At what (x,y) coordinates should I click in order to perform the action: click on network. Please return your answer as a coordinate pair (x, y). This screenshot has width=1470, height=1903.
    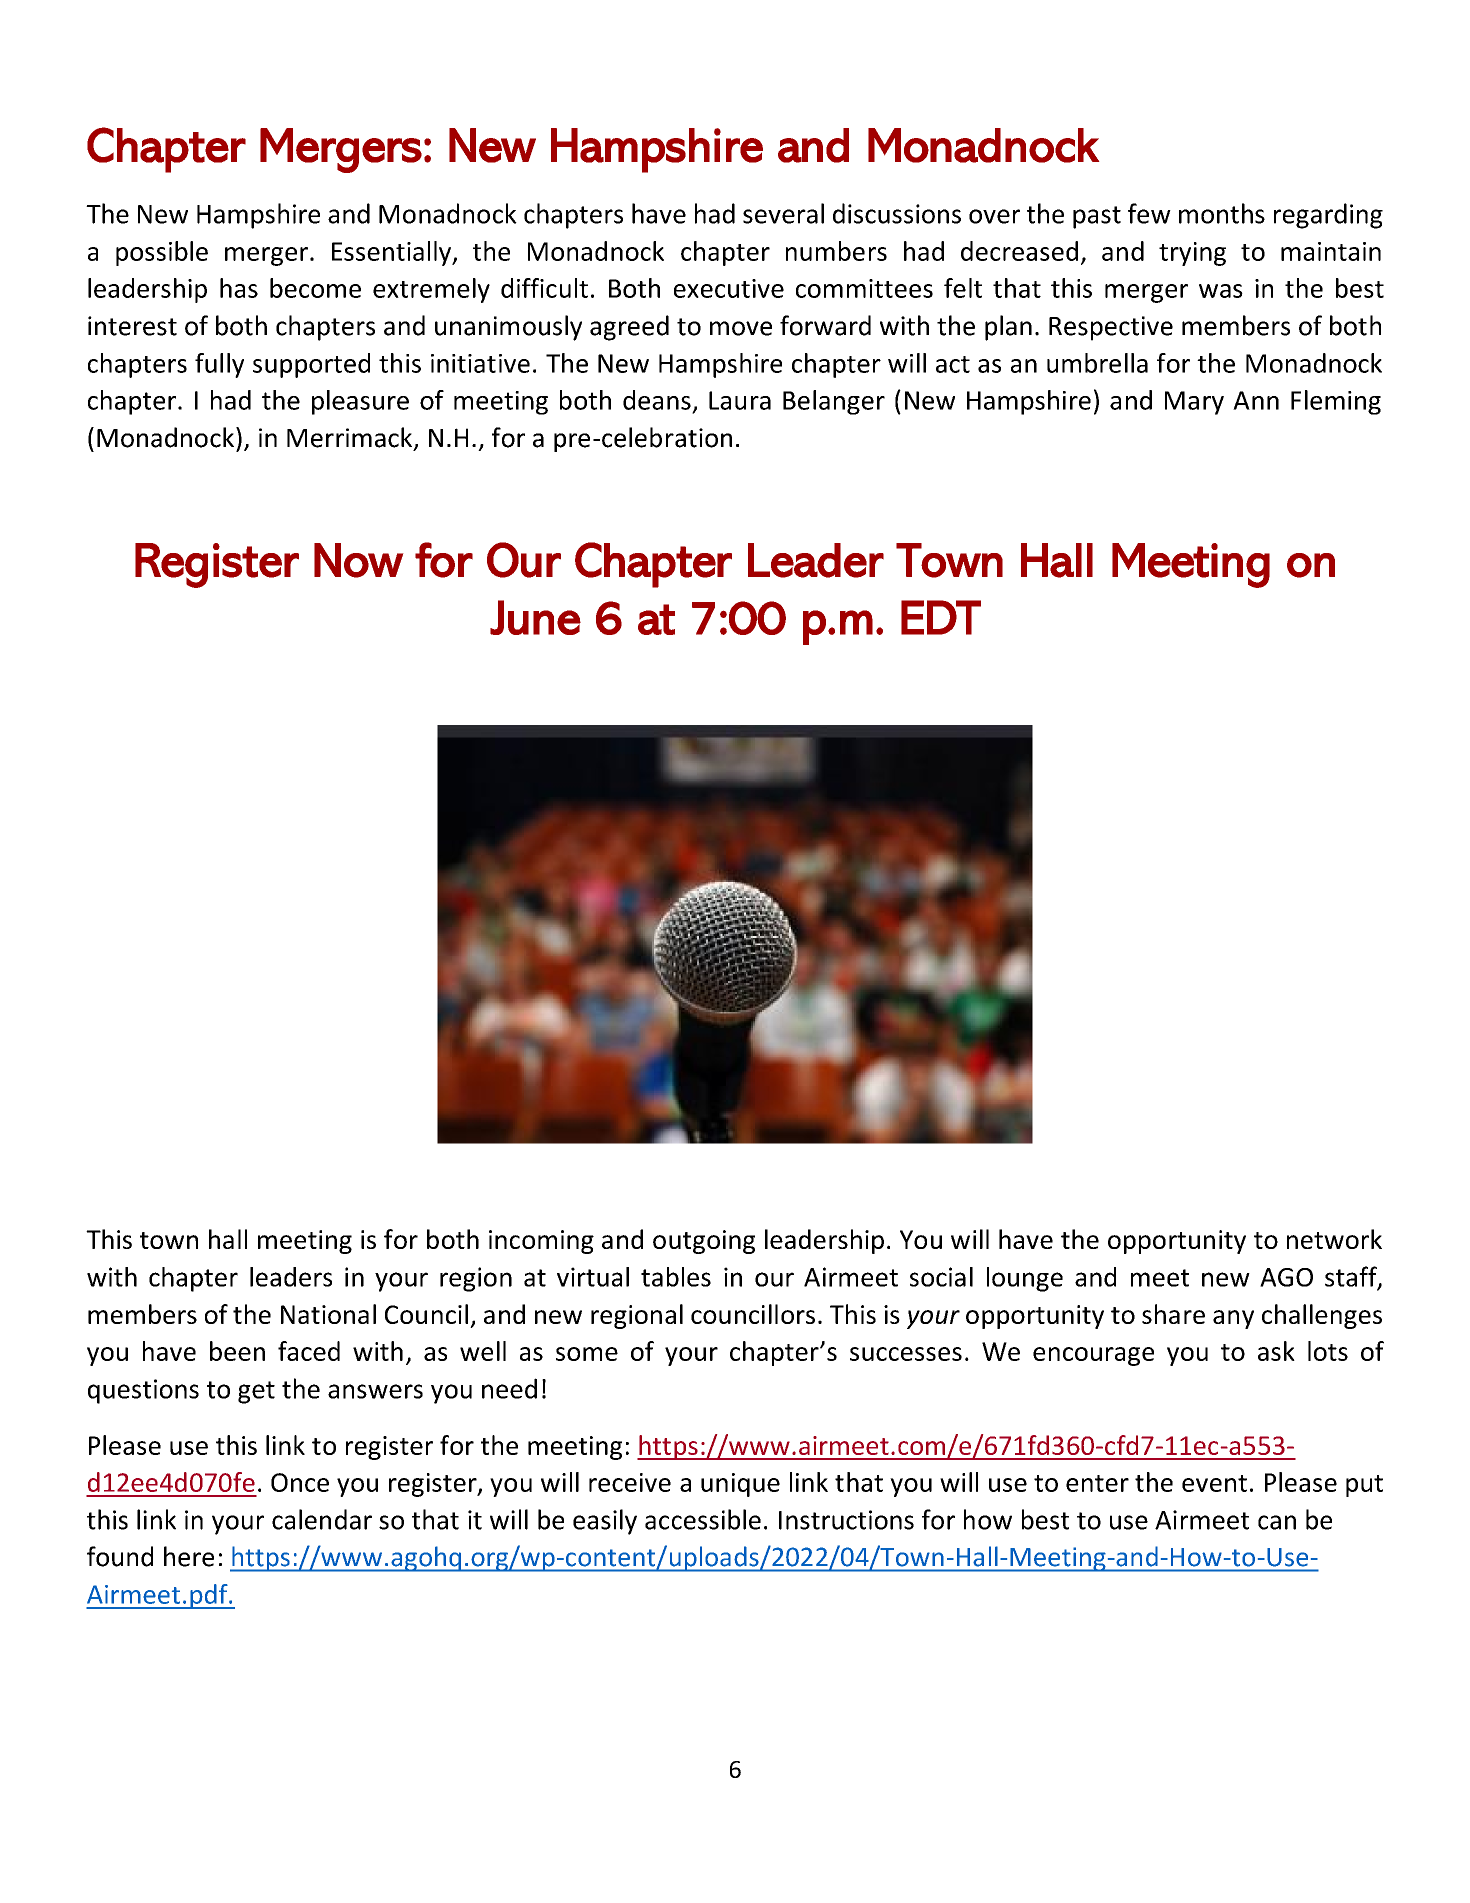
    Looking at the image, I should click on (1334, 1239).
